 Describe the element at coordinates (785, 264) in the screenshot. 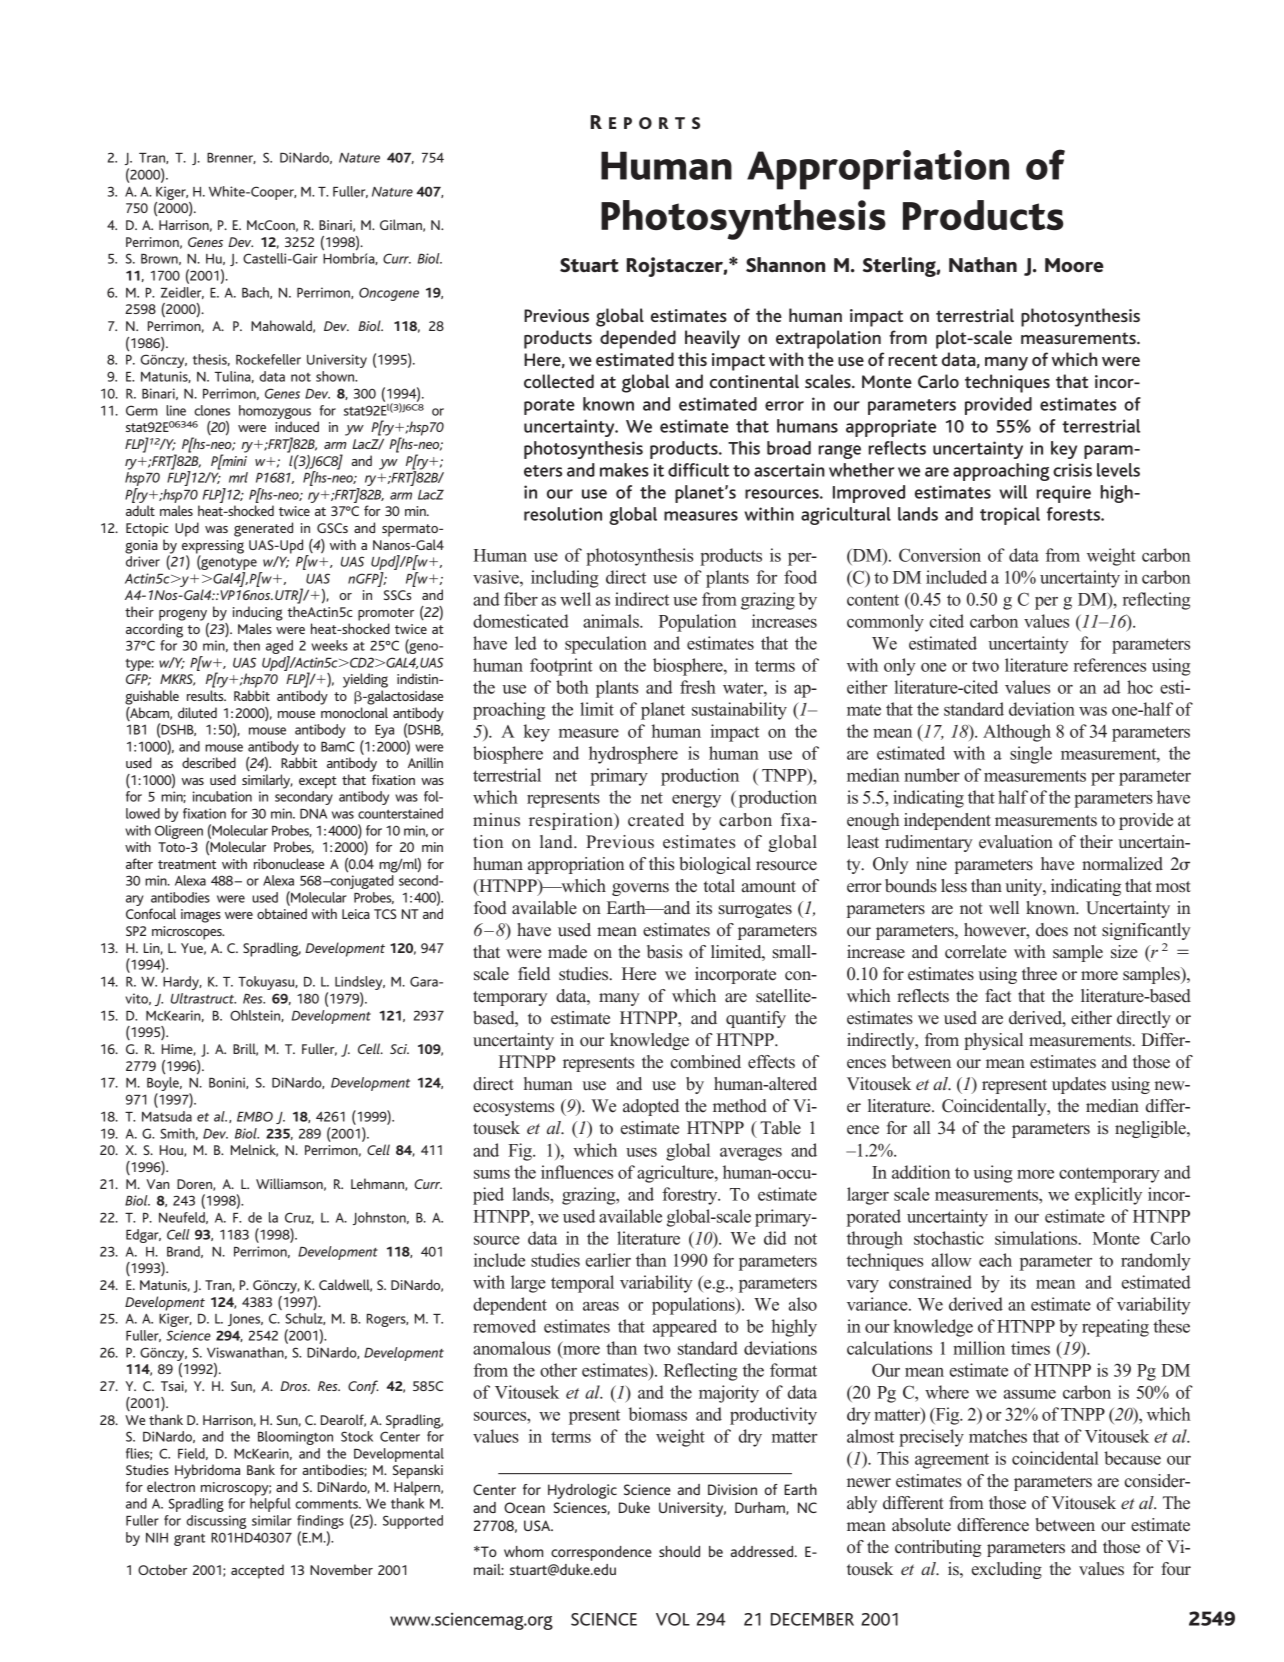

I see `Shannon` at that location.
